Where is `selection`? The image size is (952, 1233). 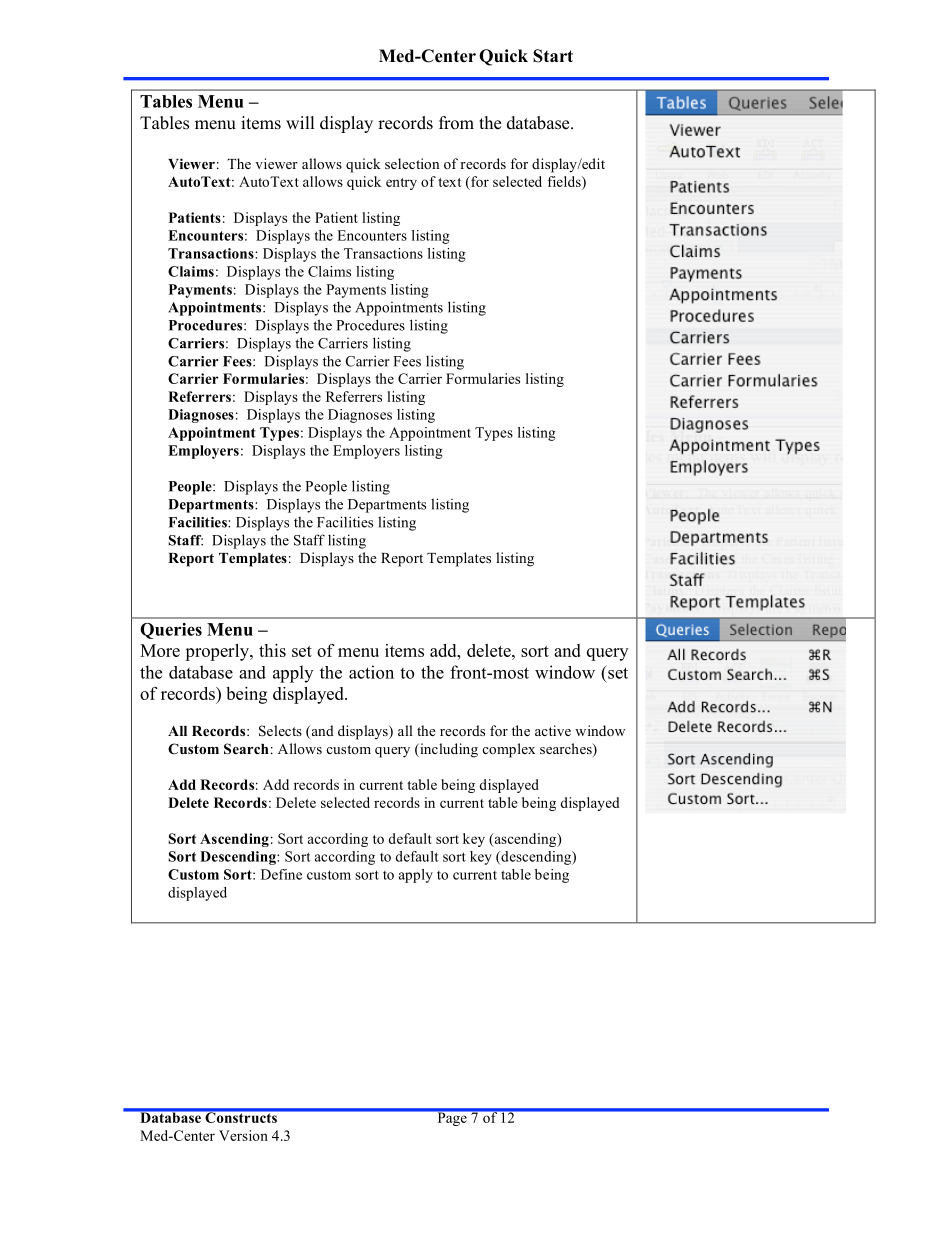 selection is located at coordinates (412, 163).
